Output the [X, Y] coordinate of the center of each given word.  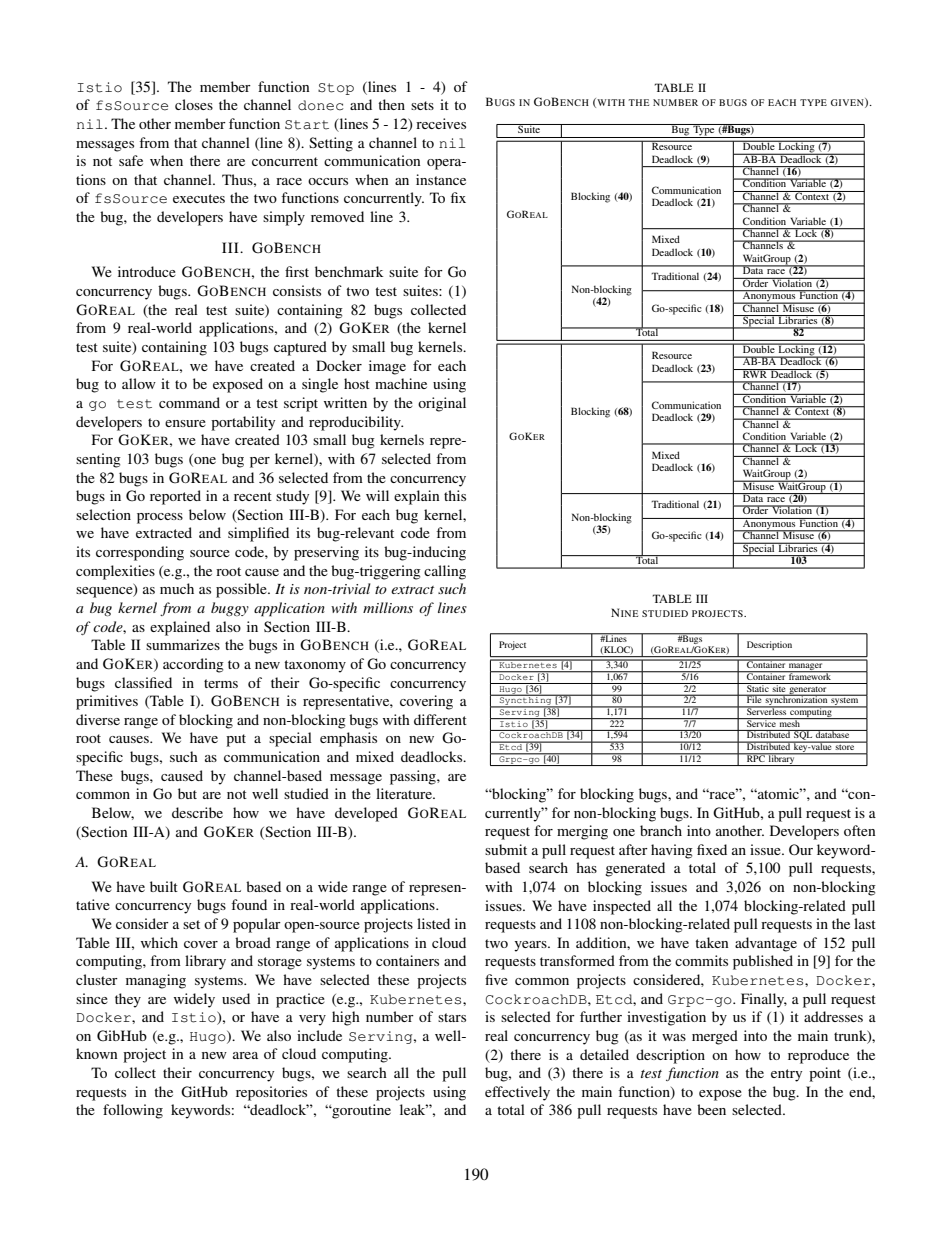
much [177, 588]
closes [194, 104]
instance [441, 179]
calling [445, 572]
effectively [517, 1093]
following [133, 1111]
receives [441, 123]
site [779, 687]
